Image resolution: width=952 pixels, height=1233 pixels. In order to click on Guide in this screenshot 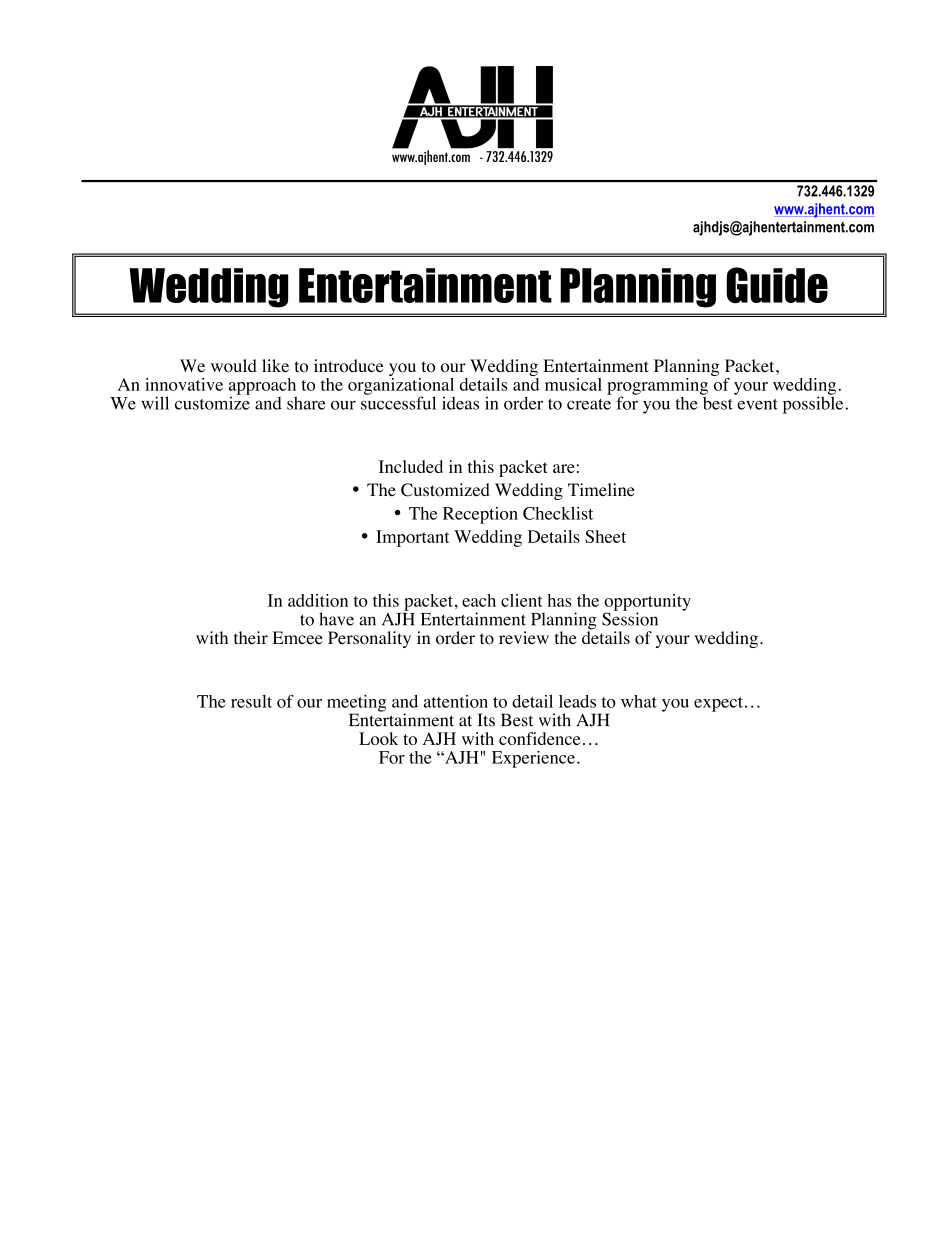, I will do `click(777, 285)`.
